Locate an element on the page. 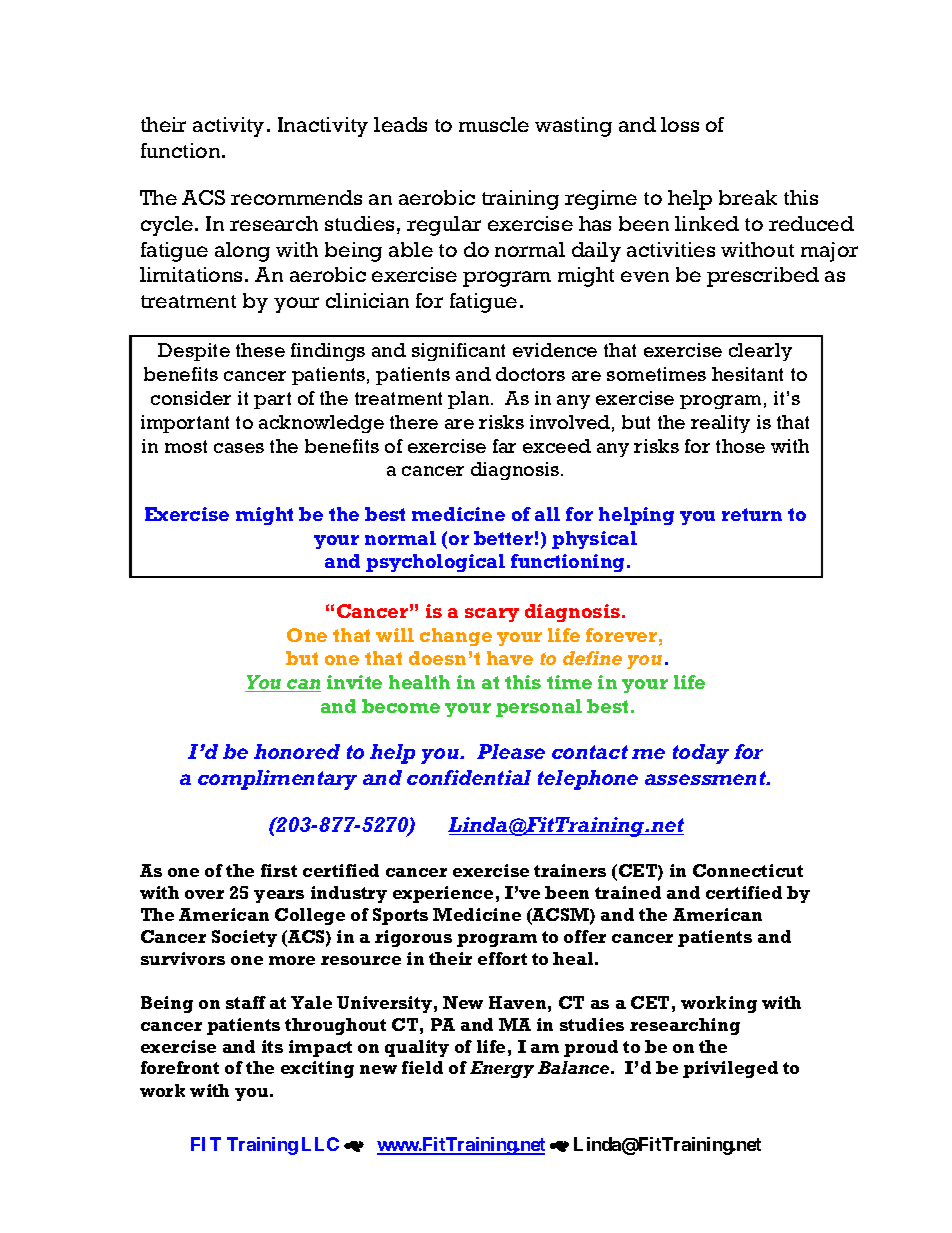 The height and width of the document is (1233, 952). complimentary is located at coordinates (277, 780).
